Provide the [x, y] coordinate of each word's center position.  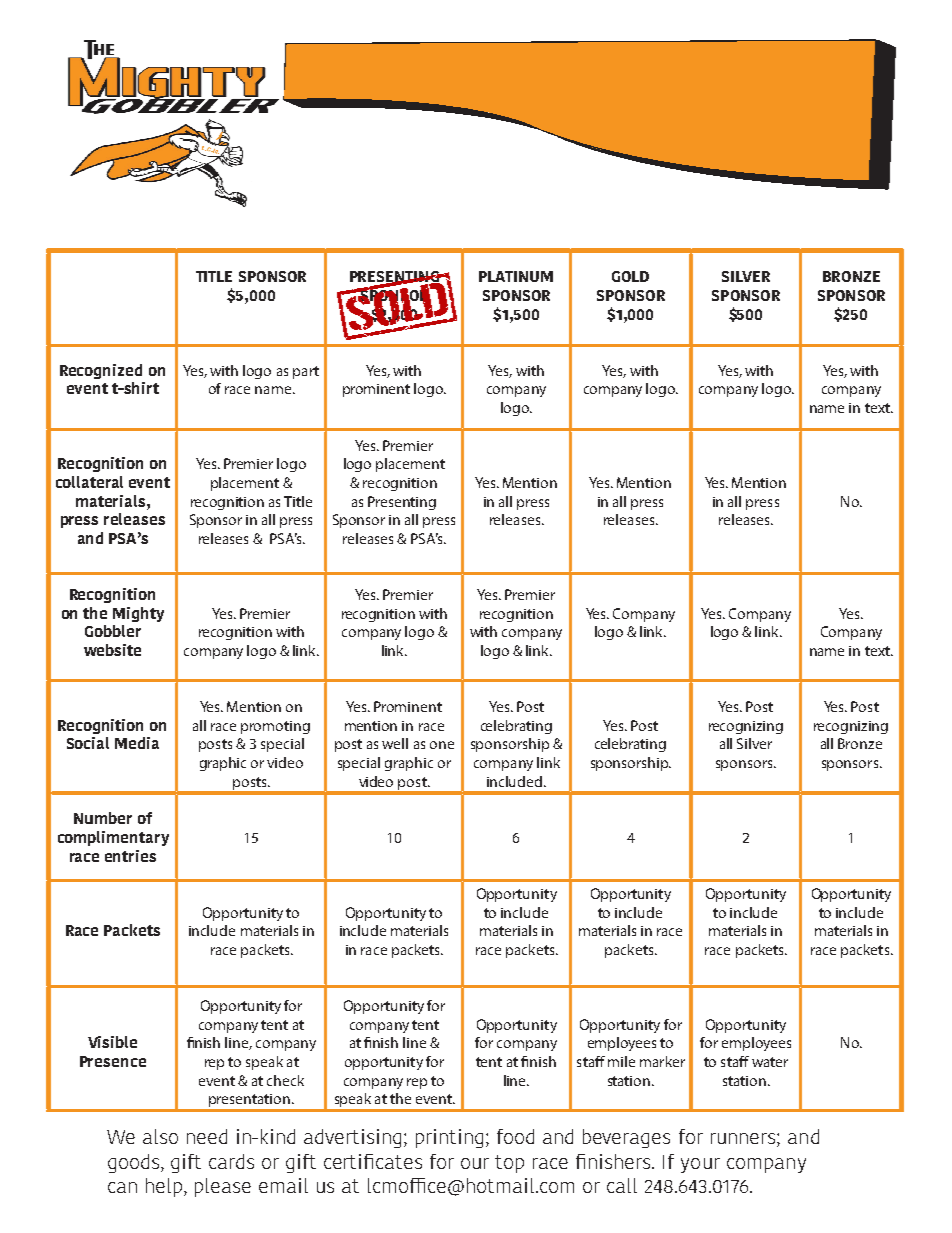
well [395, 743]
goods [135, 1163]
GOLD [630, 276]
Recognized [101, 371]
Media [137, 743]
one [442, 745]
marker [662, 1061]
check [285, 1080]
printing [449, 1138]
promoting [275, 727]
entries [130, 856]
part [306, 372]
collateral [89, 482]
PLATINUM [516, 276]
